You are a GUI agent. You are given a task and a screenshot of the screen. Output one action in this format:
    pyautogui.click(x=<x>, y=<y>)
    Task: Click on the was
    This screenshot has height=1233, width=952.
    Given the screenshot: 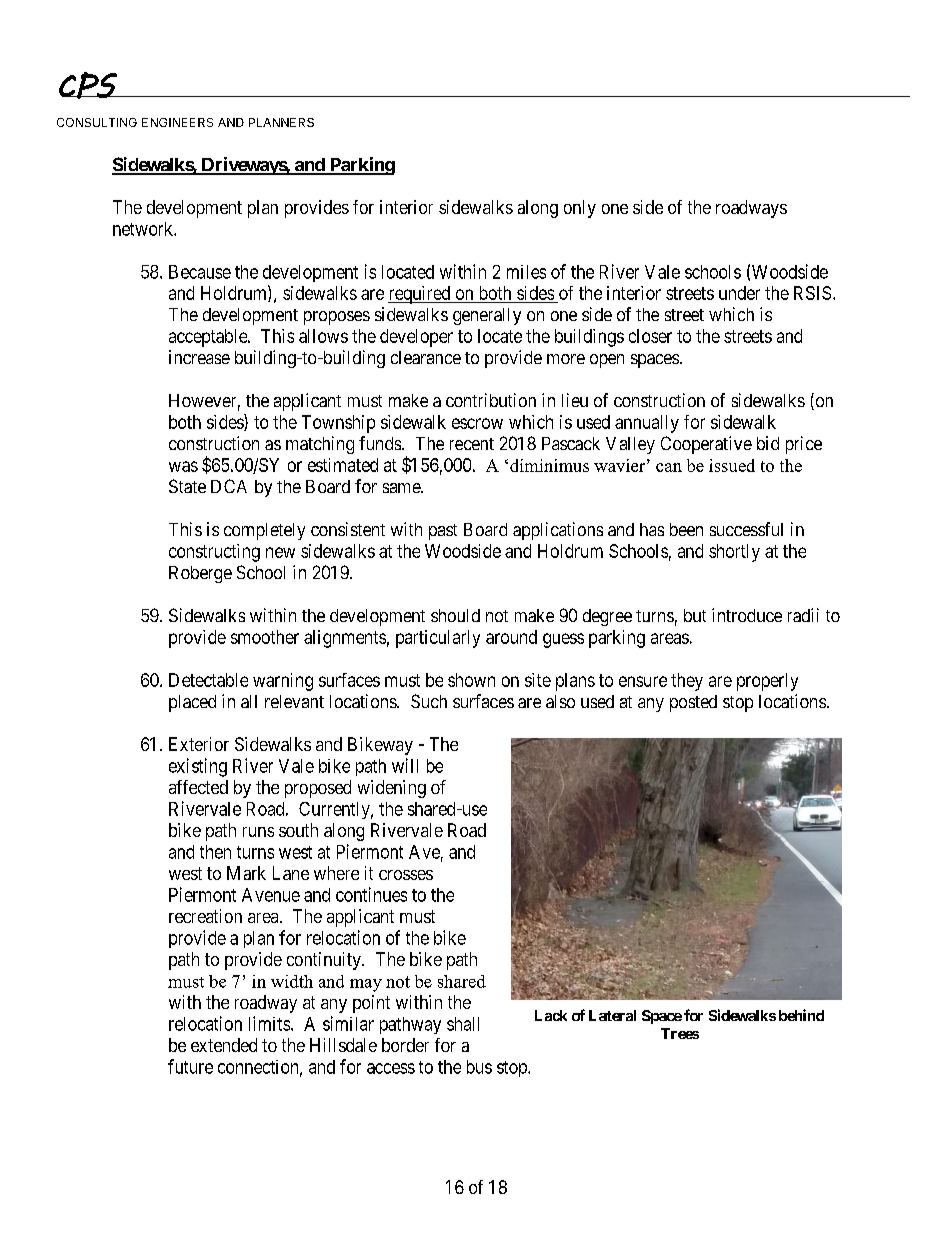 What is the action you would take?
    pyautogui.click(x=183, y=466)
